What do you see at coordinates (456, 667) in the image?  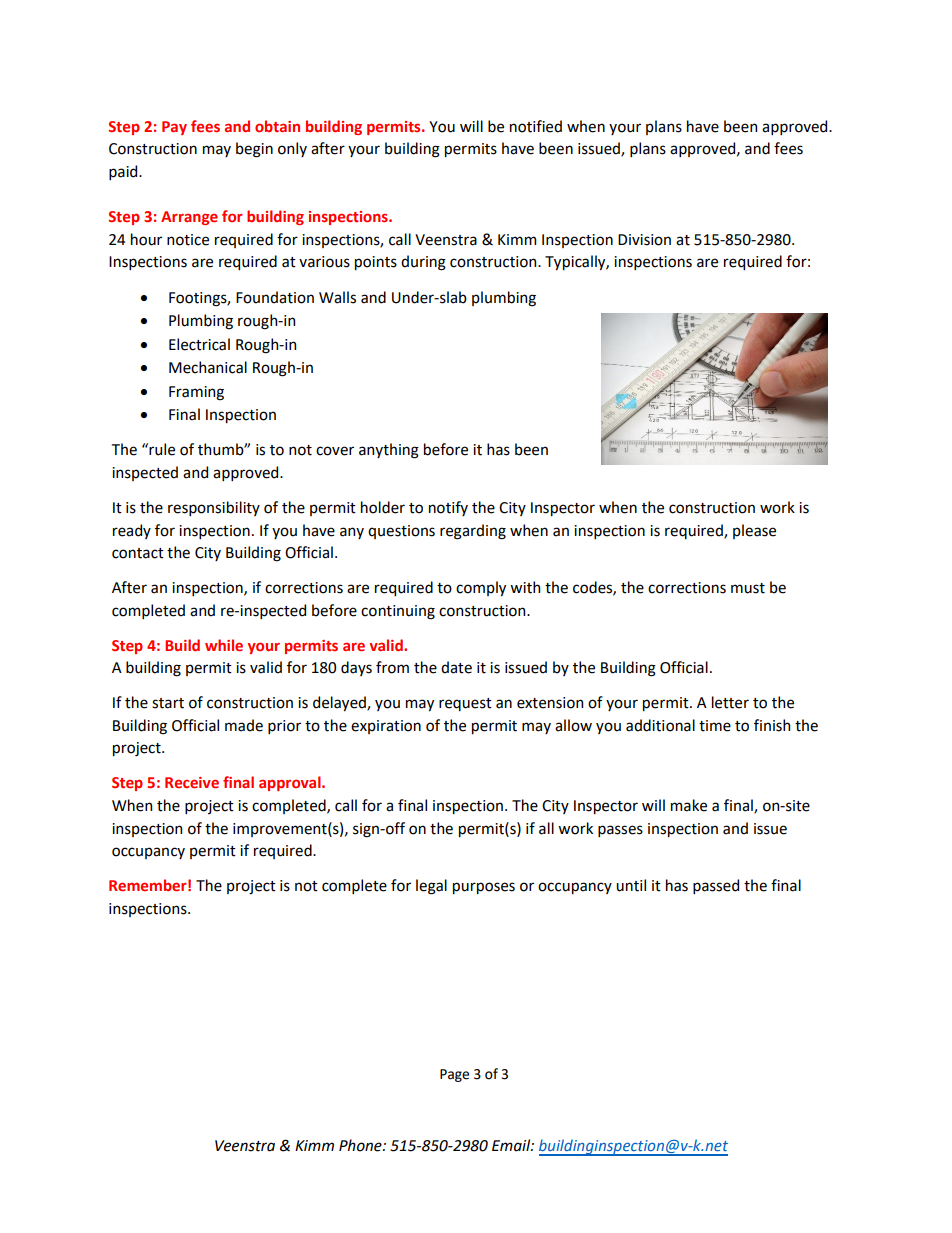 I see `date` at bounding box center [456, 667].
